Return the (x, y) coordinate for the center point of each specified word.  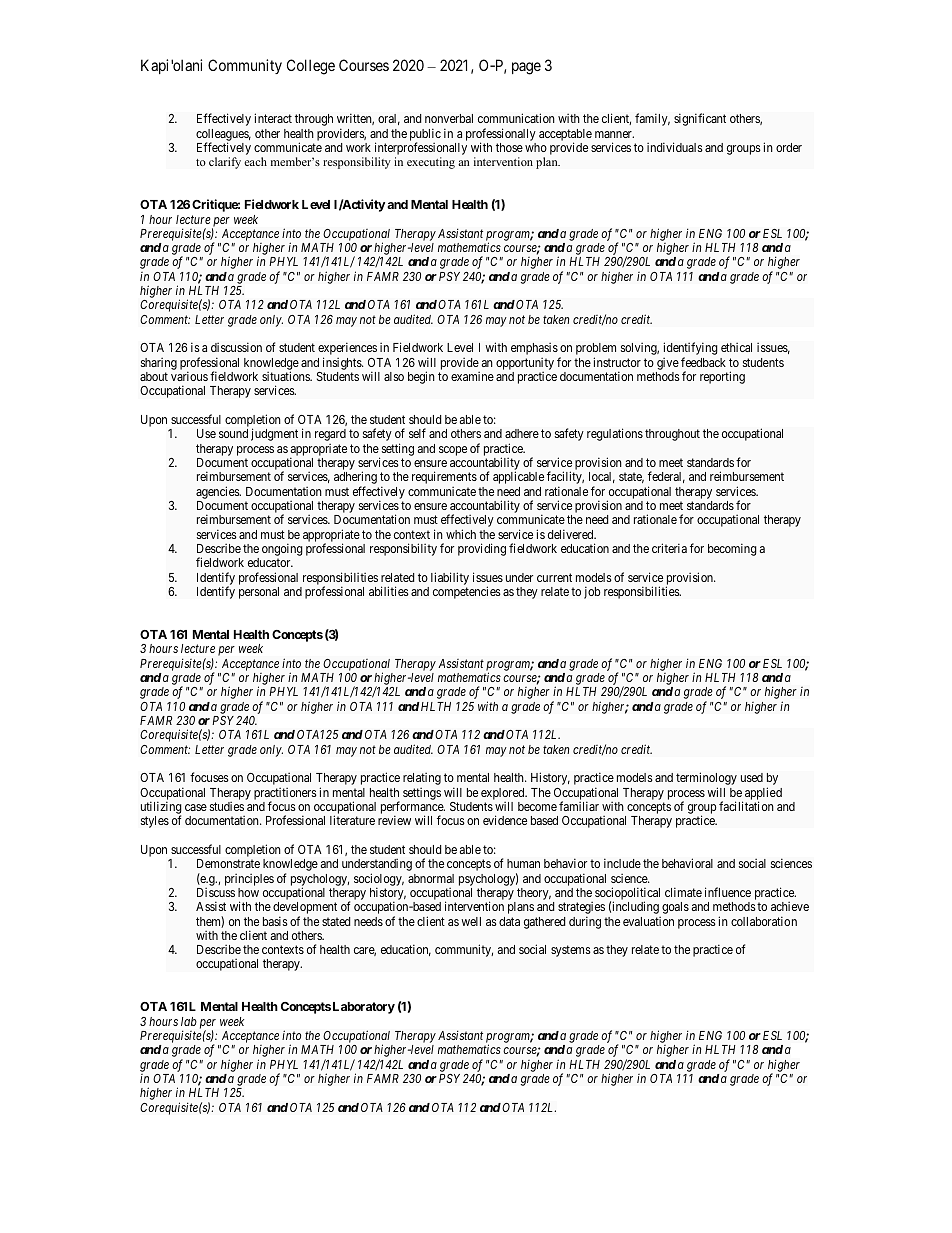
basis (275, 921)
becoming (732, 549)
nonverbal (449, 118)
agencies (218, 492)
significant (700, 119)
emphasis (534, 349)
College (311, 67)
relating (422, 779)
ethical (736, 347)
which (461, 534)
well (471, 921)
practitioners (285, 795)
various (189, 376)
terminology (706, 780)
